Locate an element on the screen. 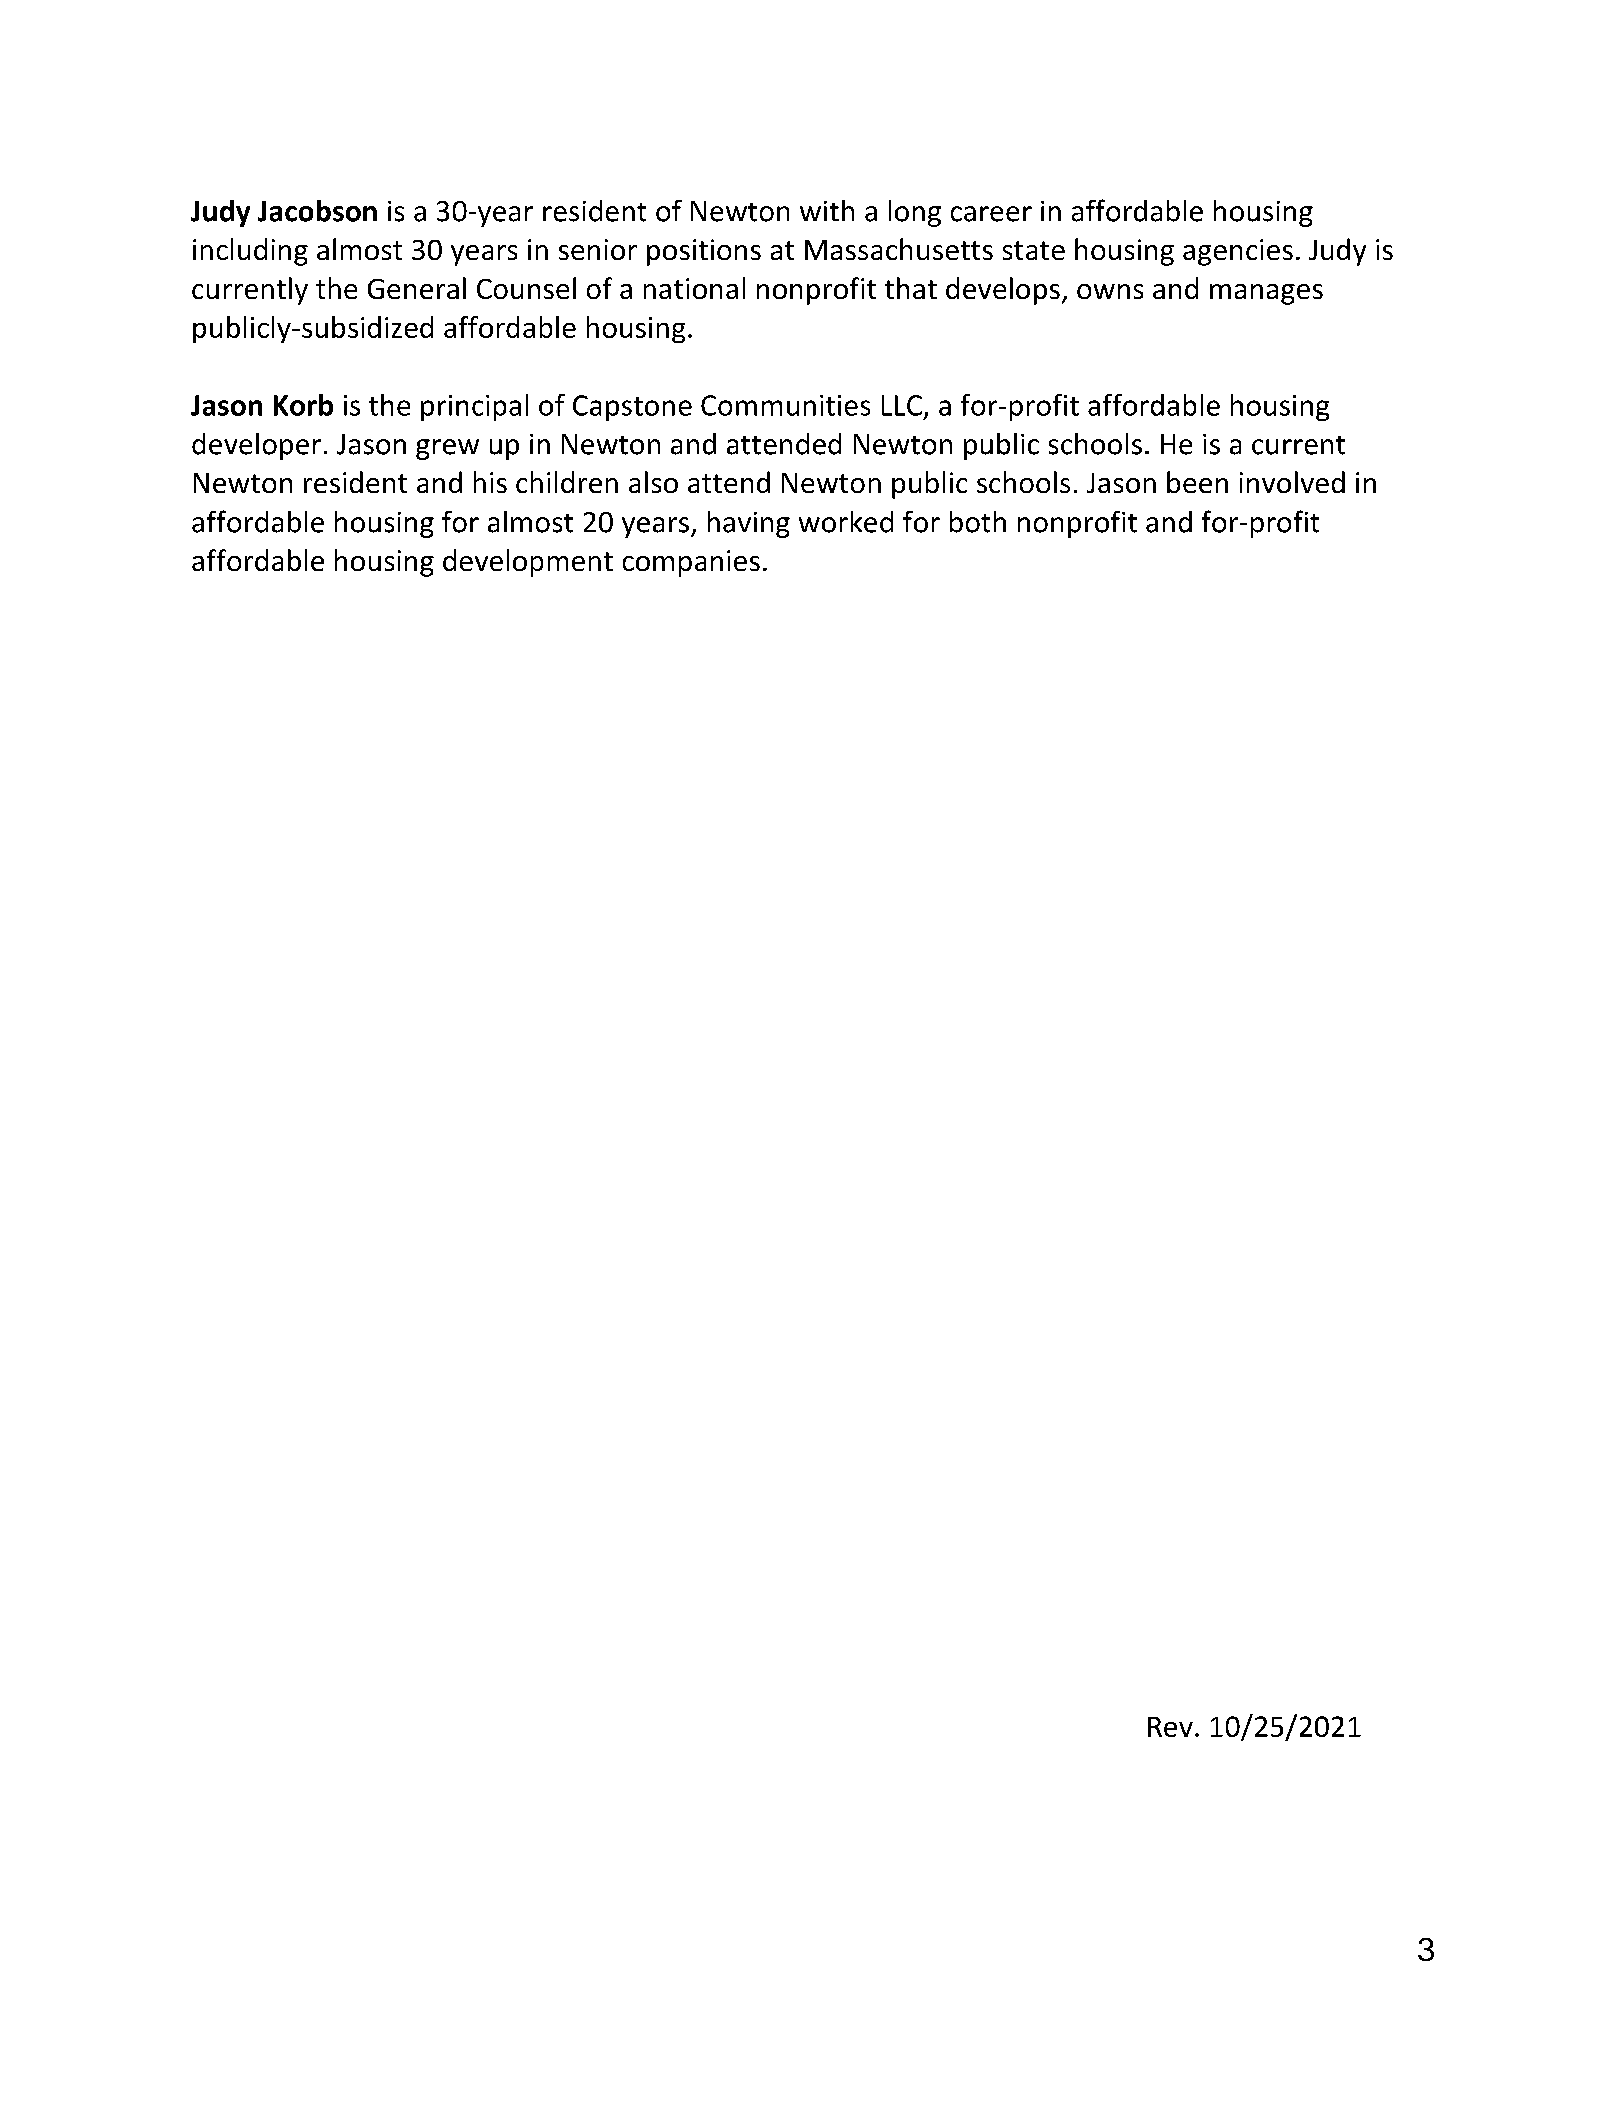 This screenshot has height=2101, width=1623. positions is located at coordinates (704, 252).
